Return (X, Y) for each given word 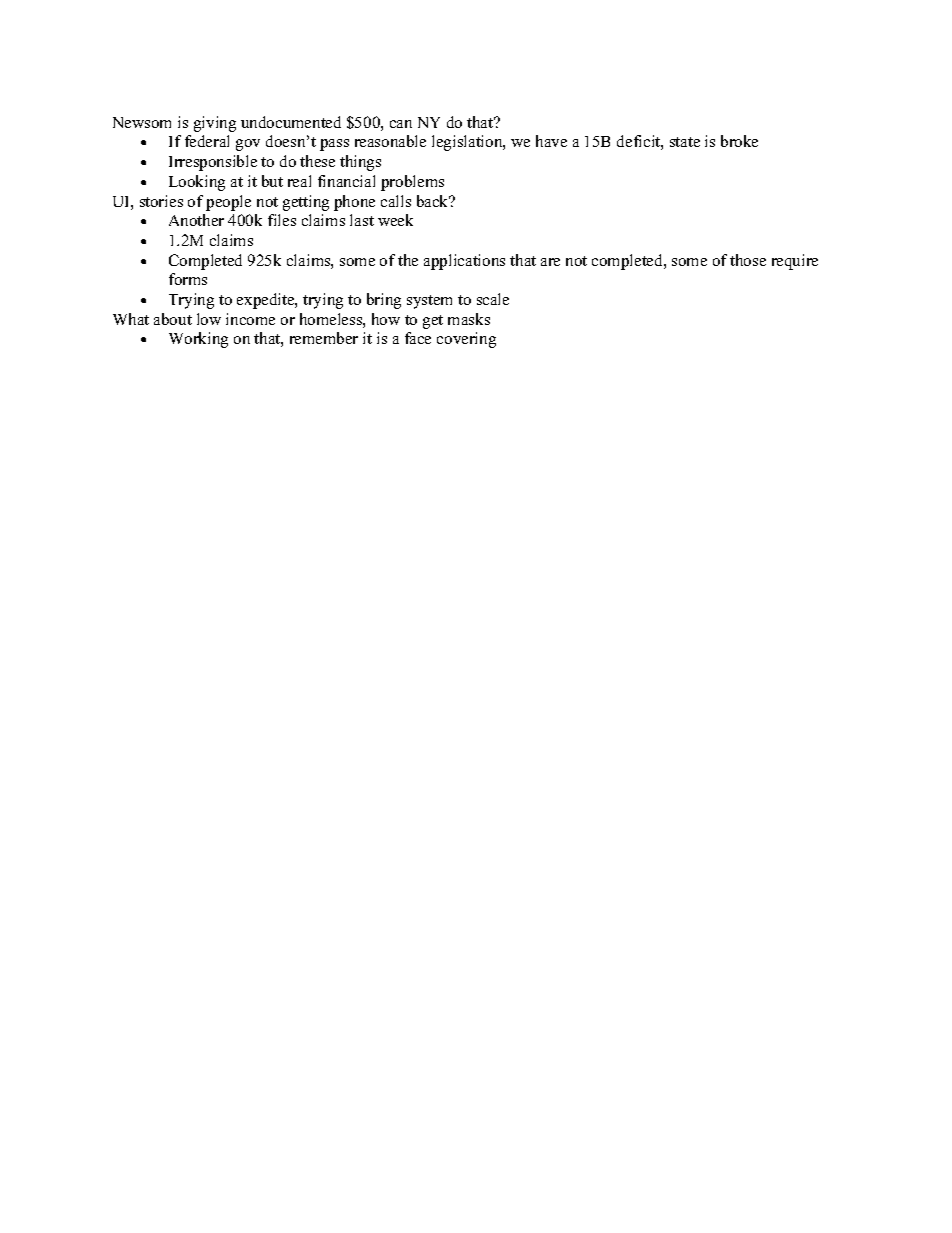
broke (739, 141)
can (401, 124)
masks (469, 319)
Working (198, 340)
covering (466, 340)
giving (215, 124)
